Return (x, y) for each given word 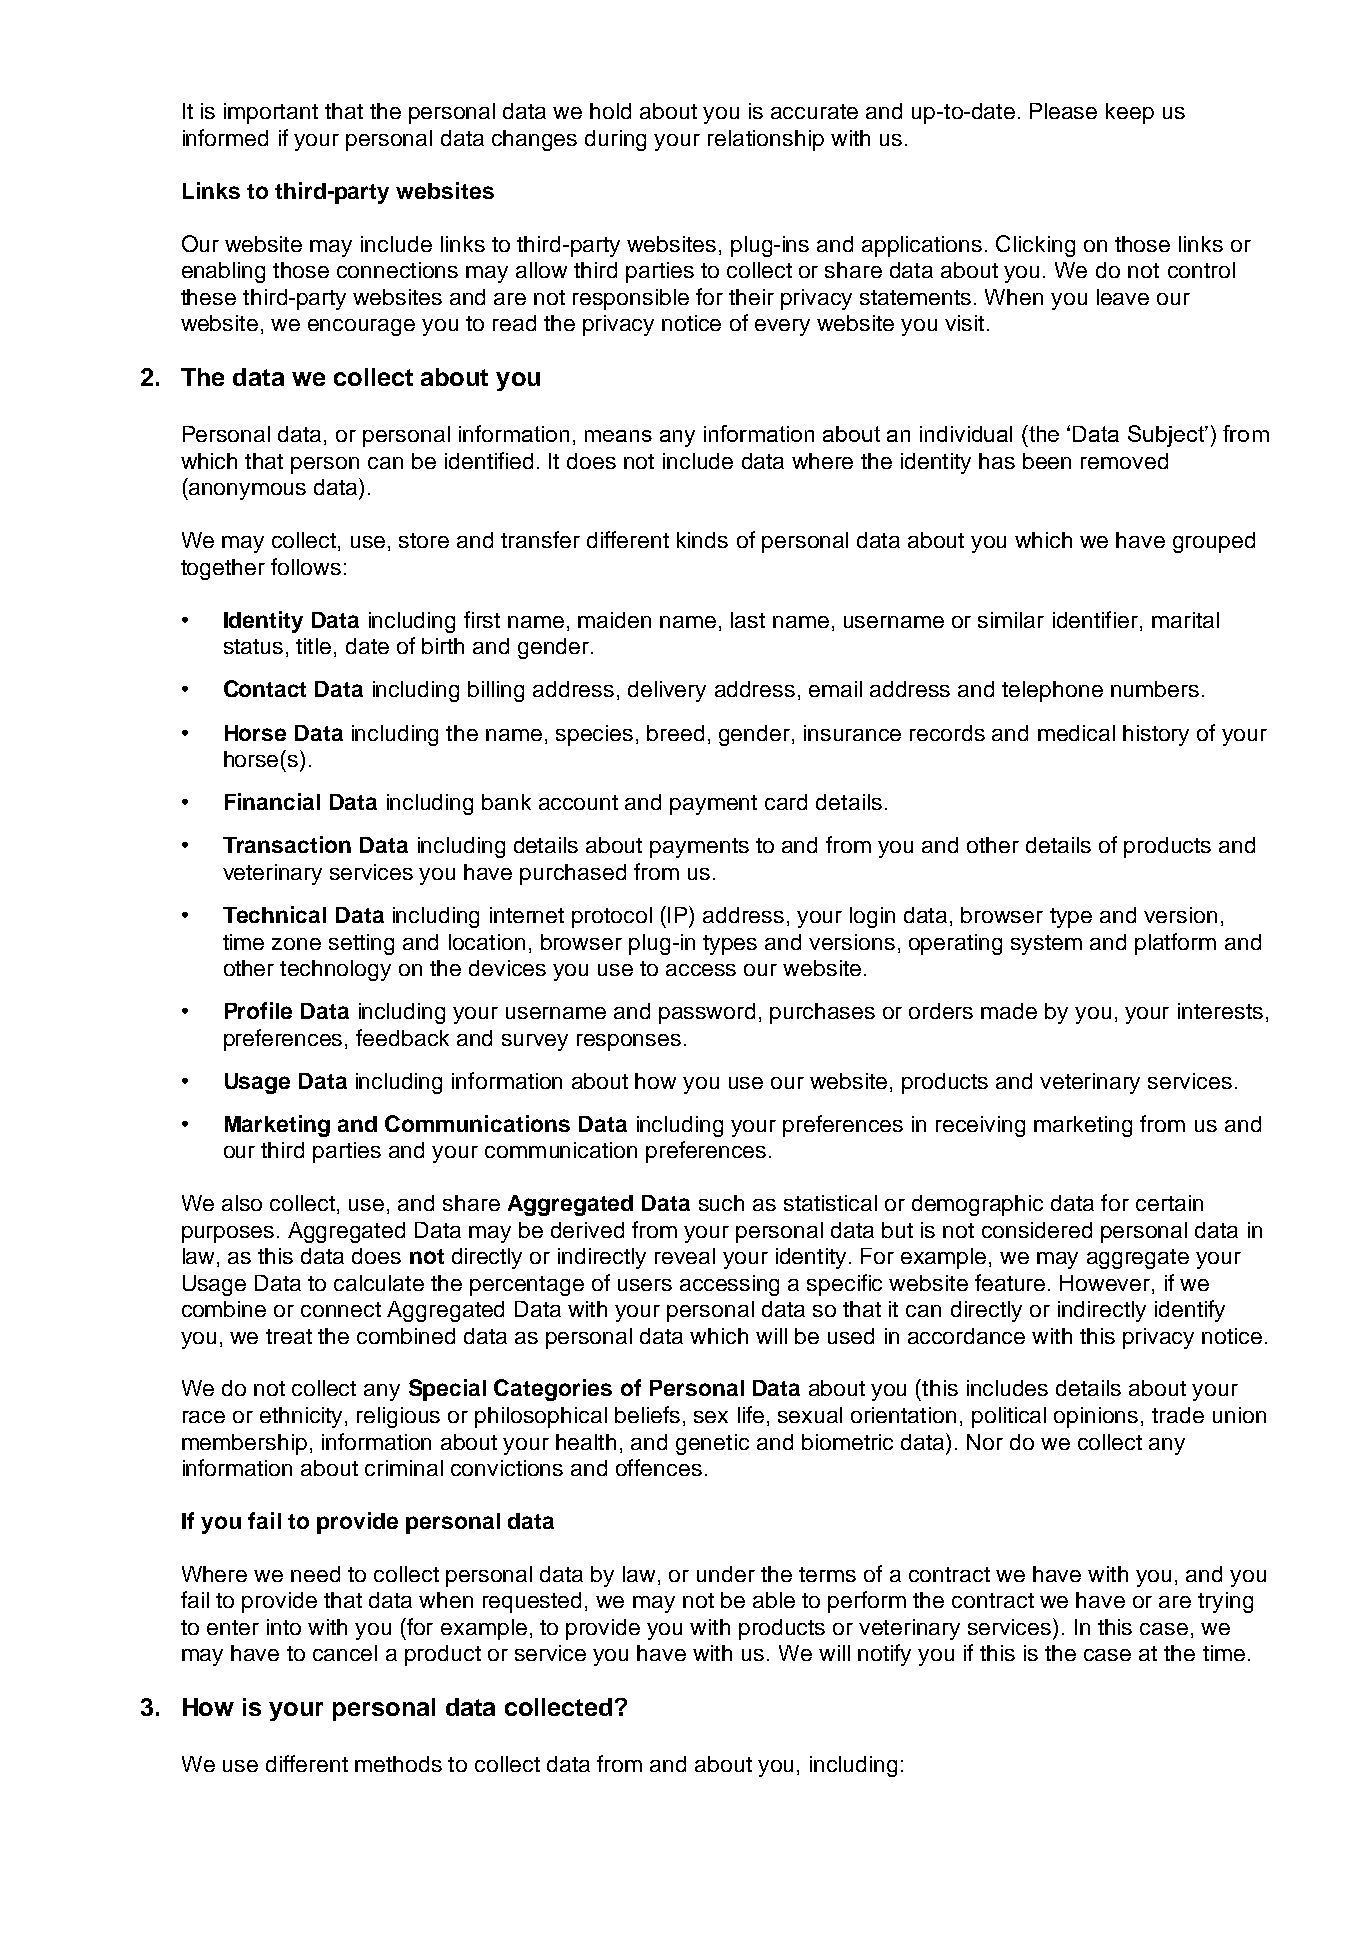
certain (1169, 1203)
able (774, 1600)
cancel (345, 1653)
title (313, 646)
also (242, 1203)
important (271, 113)
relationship (766, 140)
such (721, 1203)
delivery (667, 691)
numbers (1155, 689)
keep (1130, 113)
